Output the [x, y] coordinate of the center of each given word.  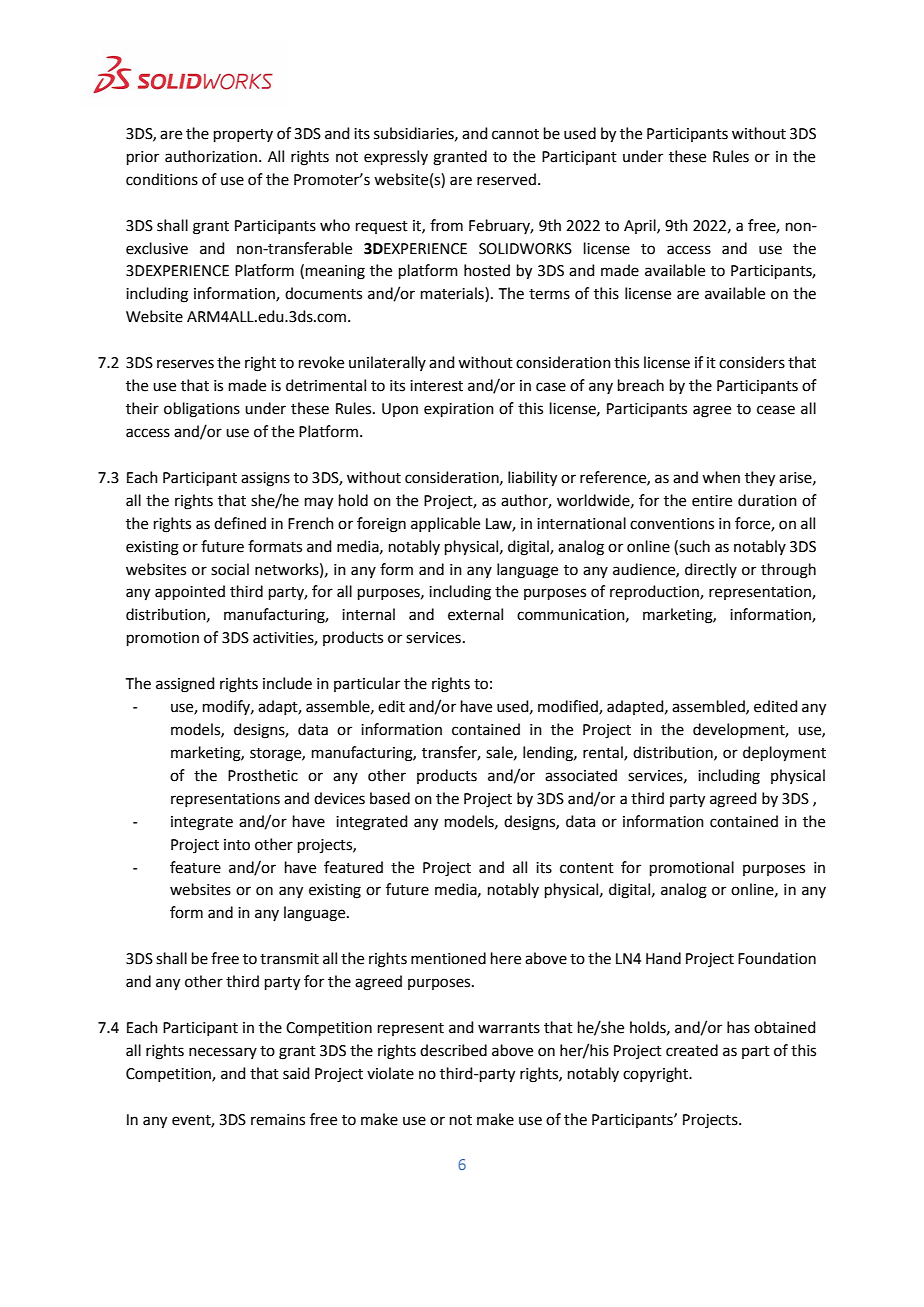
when [721, 477]
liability [532, 479]
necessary [223, 1053]
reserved [506, 179]
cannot [515, 134]
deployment [784, 754]
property [243, 135]
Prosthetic [263, 775]
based [390, 798]
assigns [265, 479]
